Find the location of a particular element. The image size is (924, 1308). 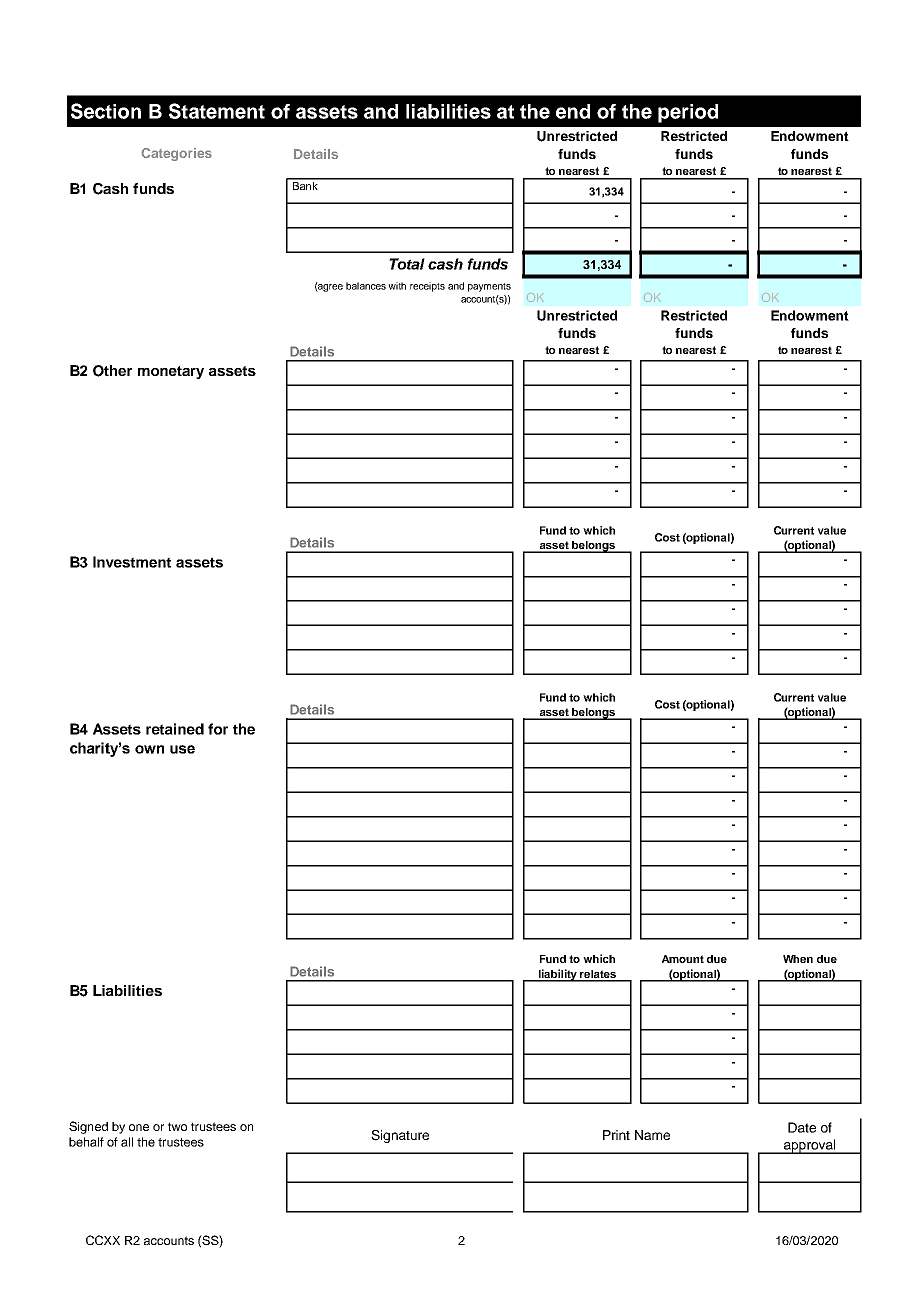

for is located at coordinates (218, 729).
